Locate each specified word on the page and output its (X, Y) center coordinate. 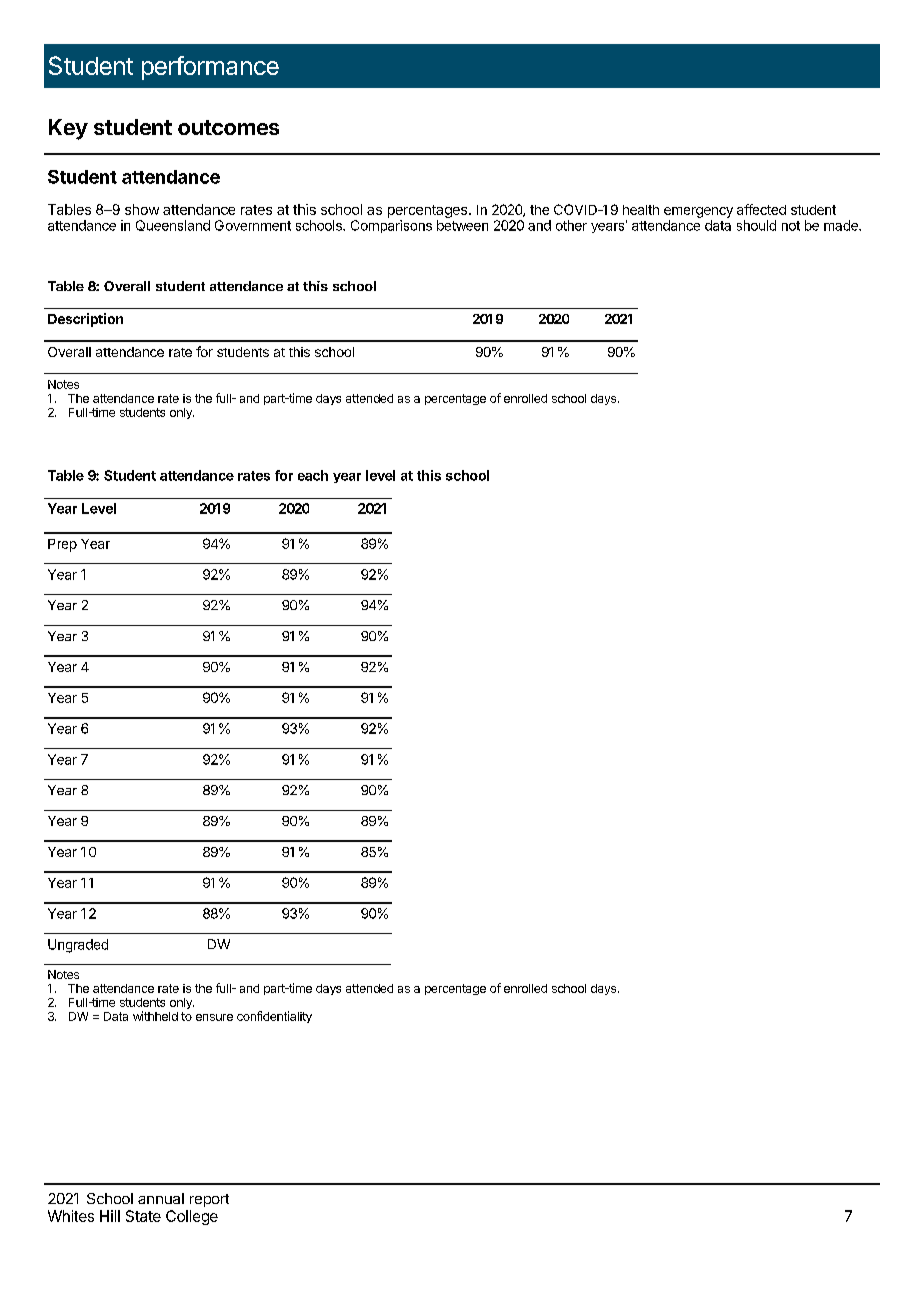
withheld (155, 1016)
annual (161, 1198)
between (462, 225)
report (209, 1200)
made (842, 225)
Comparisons (391, 226)
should (756, 225)
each (313, 475)
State (143, 1216)
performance (210, 68)
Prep (62, 545)
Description (85, 320)
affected (761, 209)
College (192, 1217)
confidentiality (274, 1017)
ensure (214, 1017)
